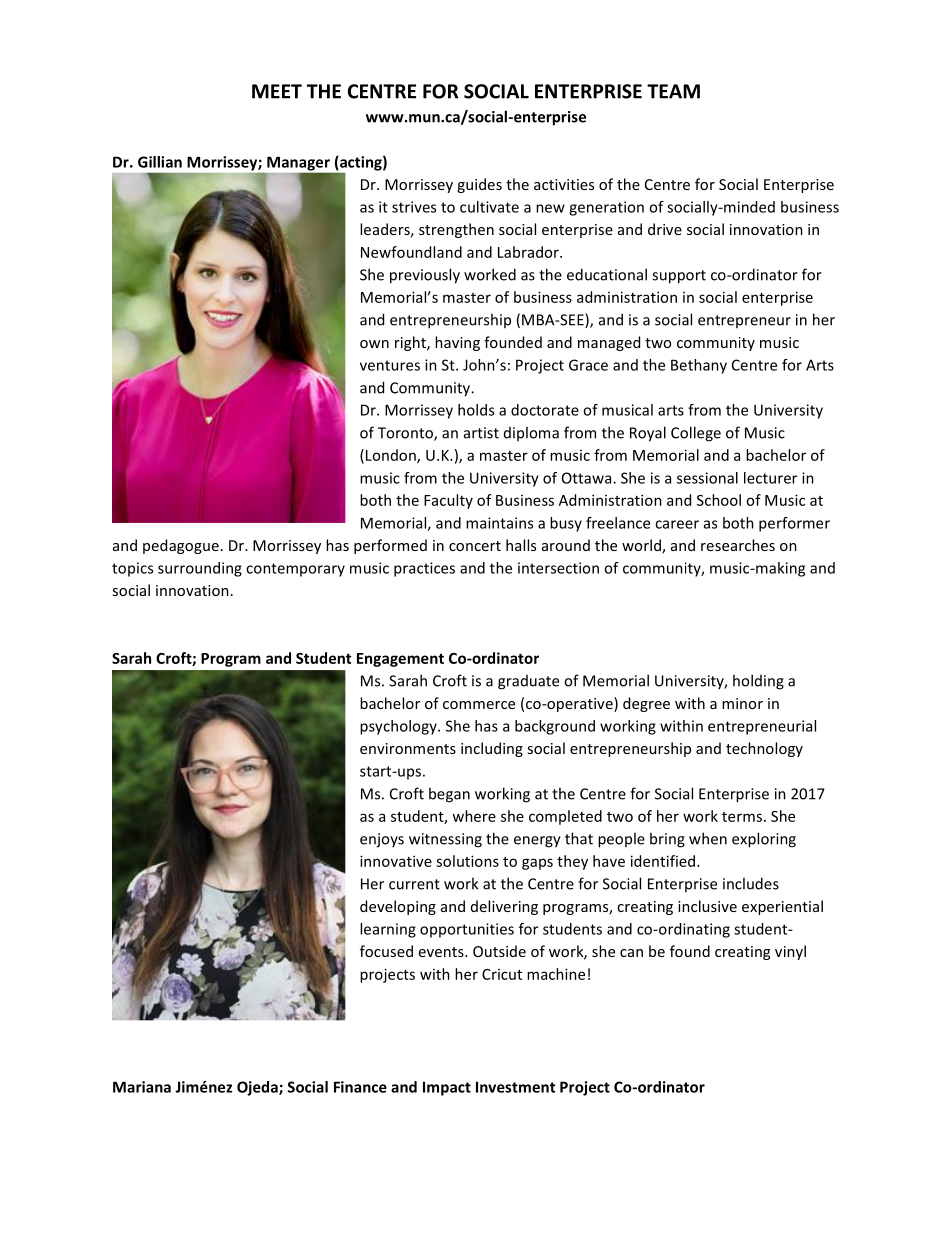 The image size is (952, 1233). What do you see at coordinates (738, 545) in the document?
I see `researches` at bounding box center [738, 545].
